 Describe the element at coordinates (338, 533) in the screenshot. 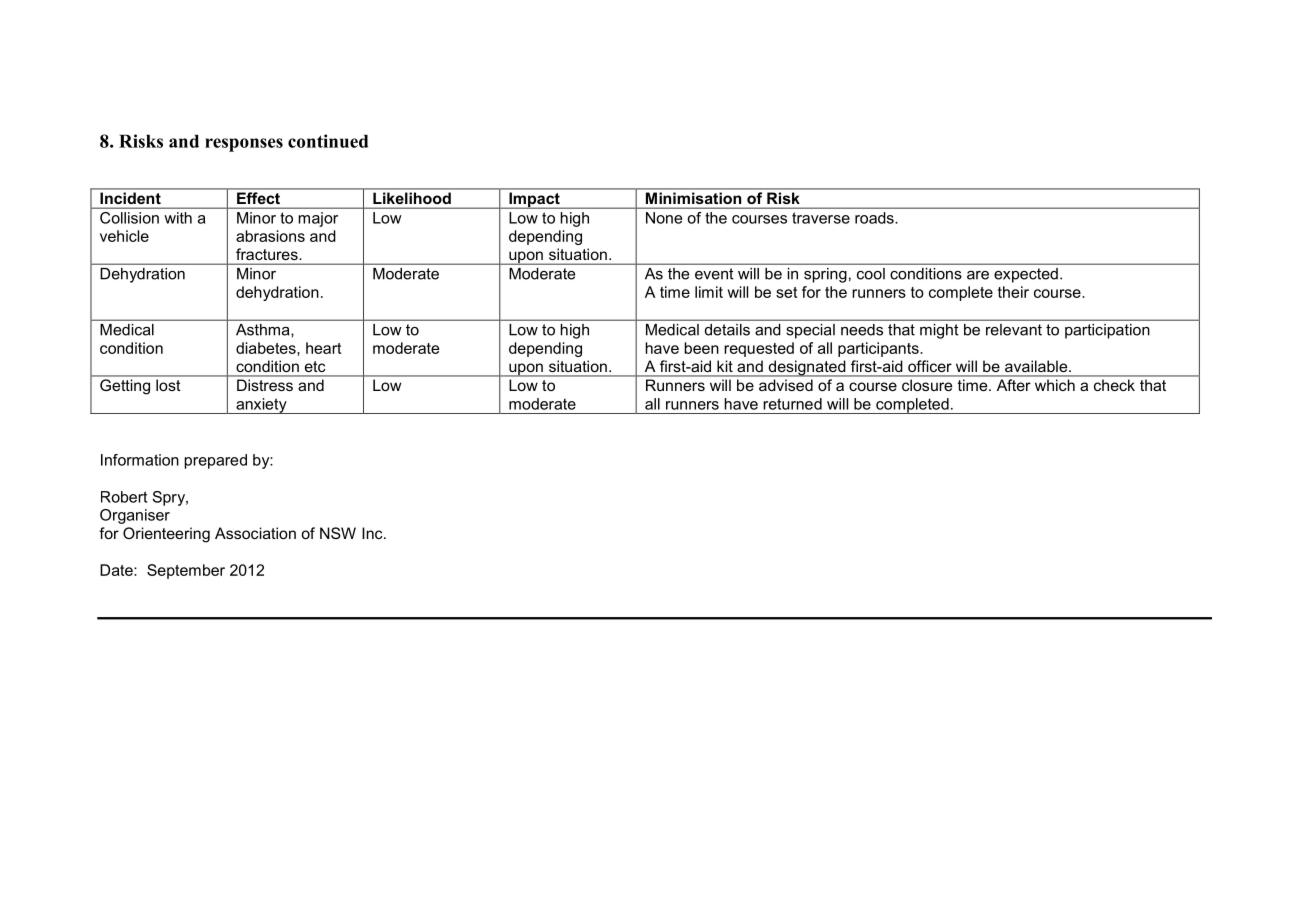

I see `NSW` at that location.
